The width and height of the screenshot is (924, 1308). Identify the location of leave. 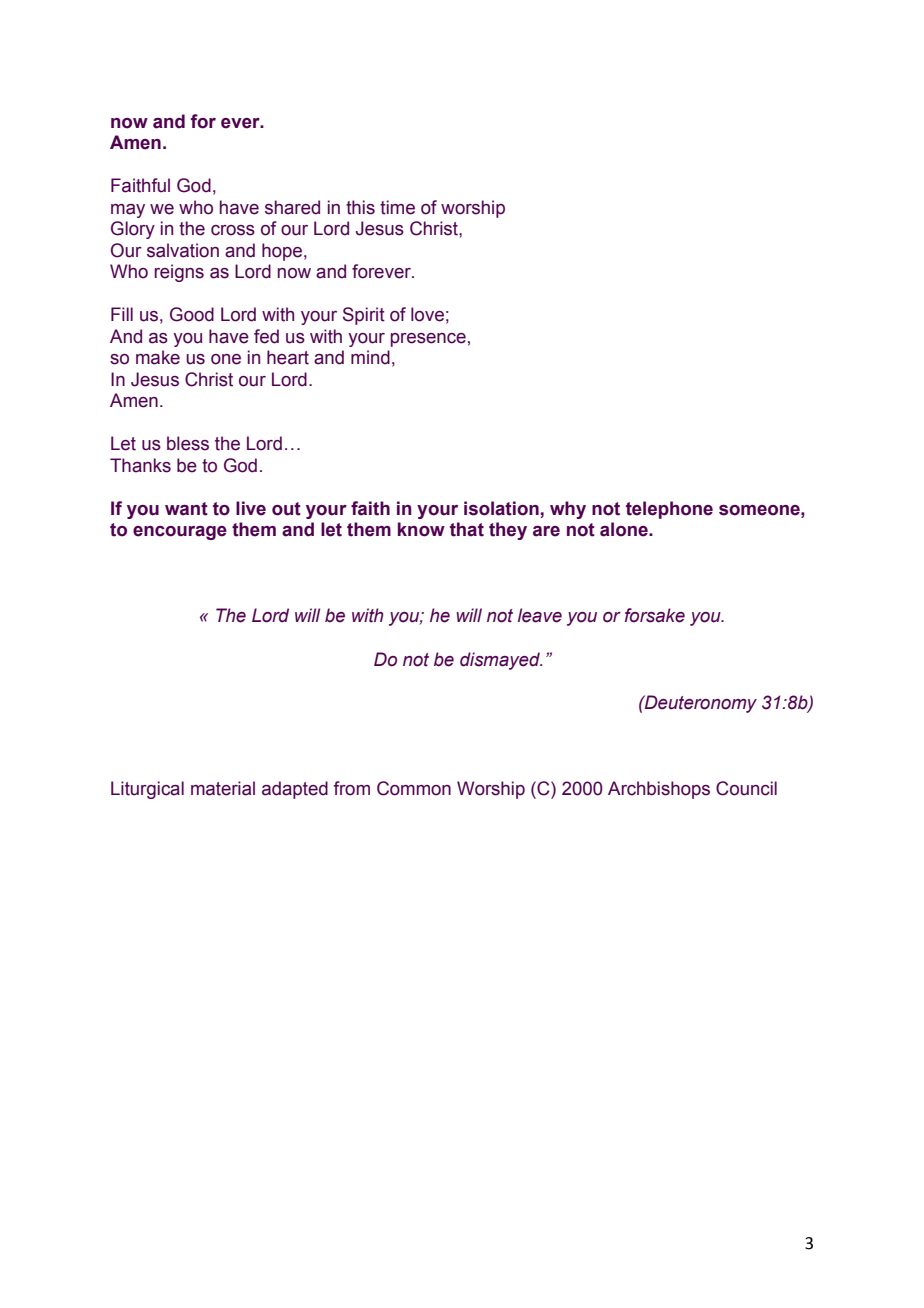
(540, 615).
